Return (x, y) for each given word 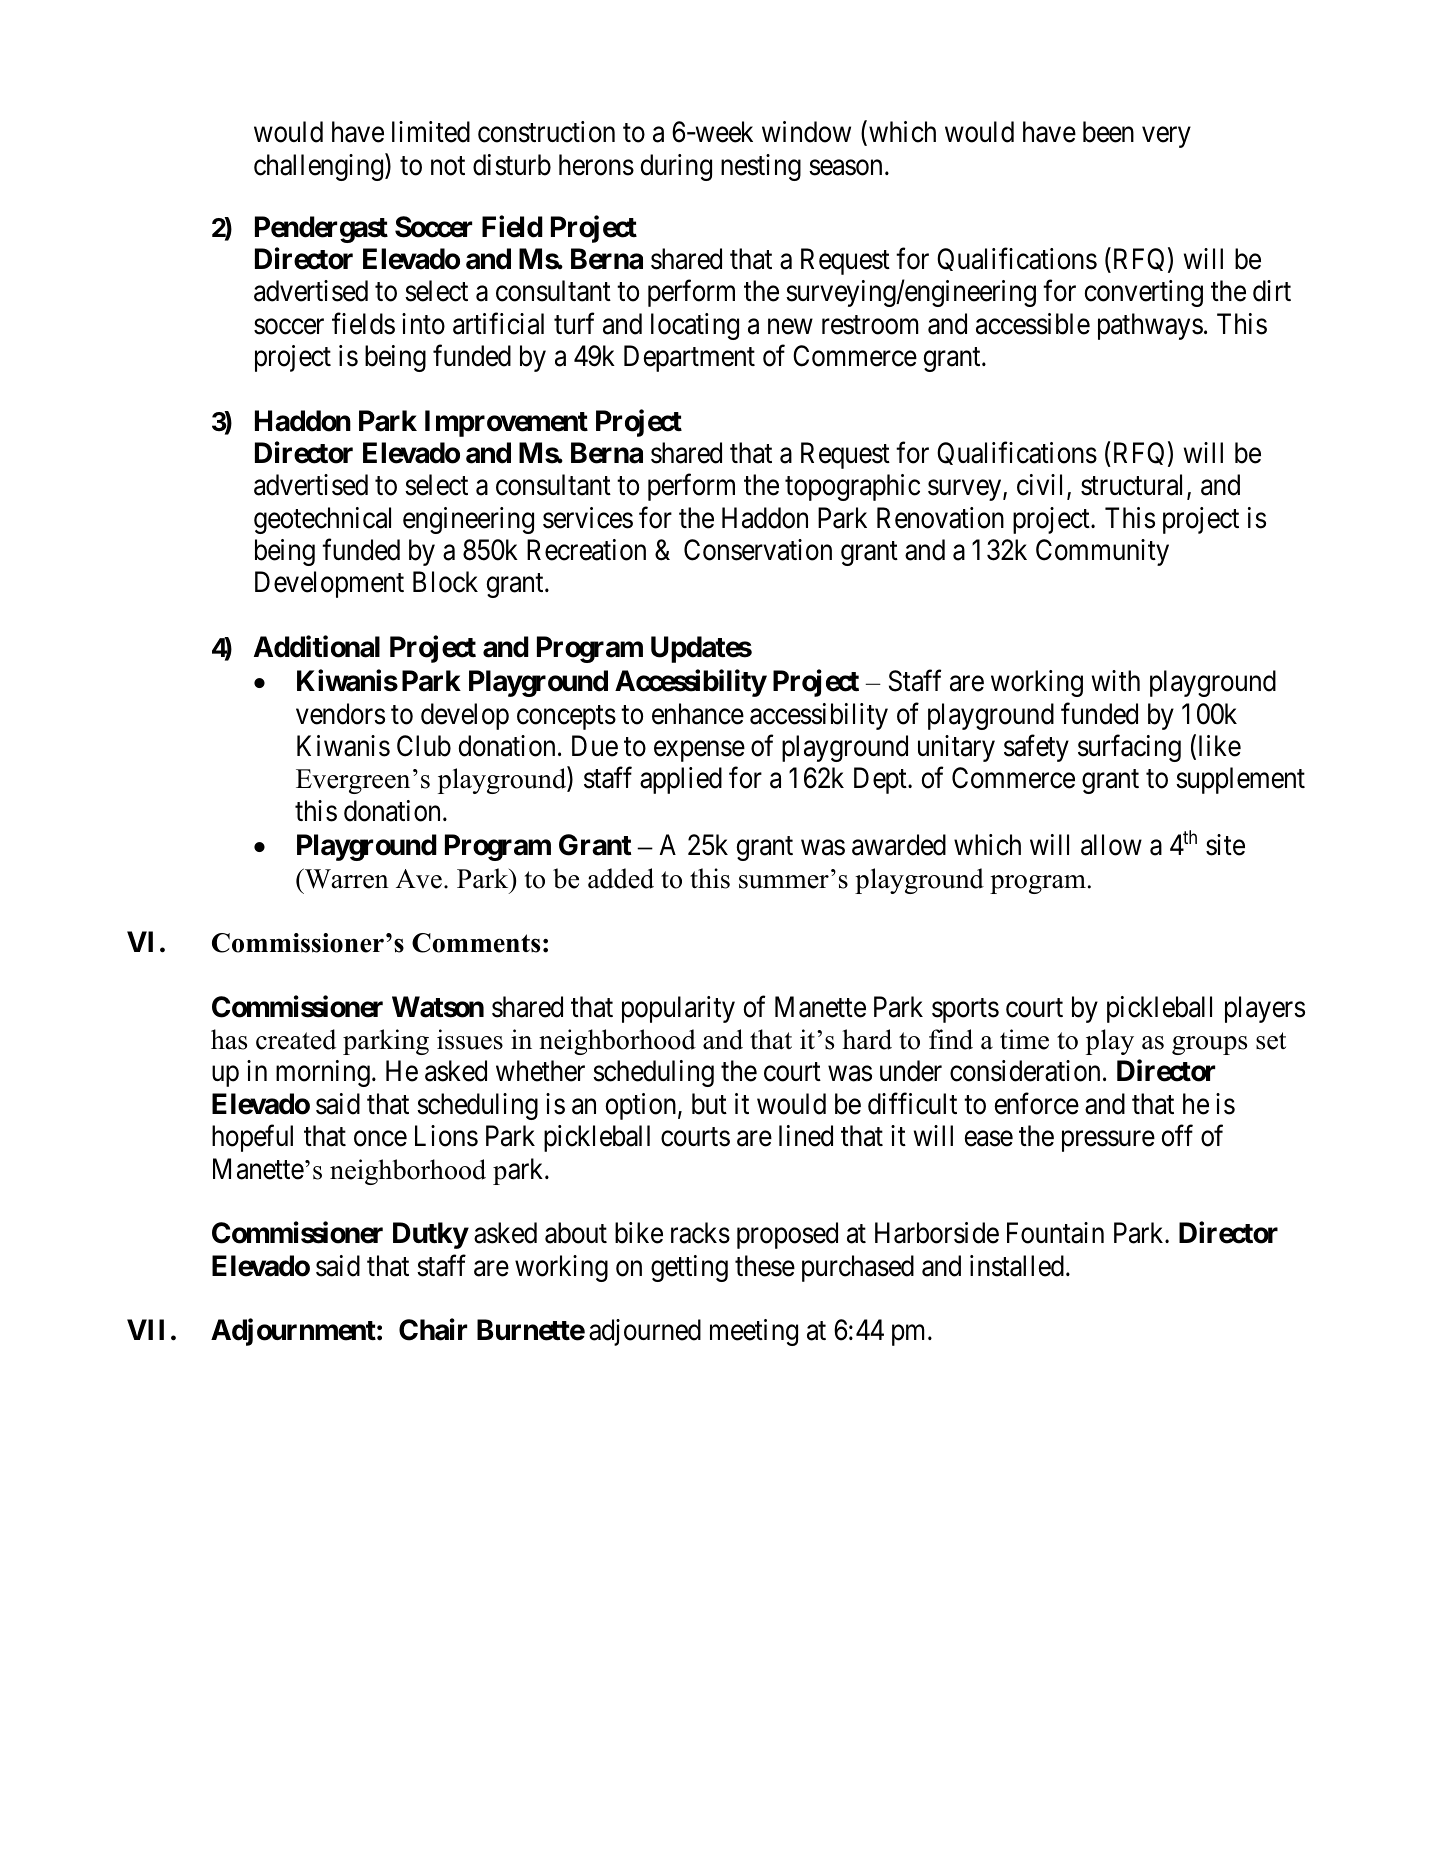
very (1166, 137)
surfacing (1129, 748)
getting (689, 1268)
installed (1017, 1266)
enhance (698, 714)
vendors (340, 714)
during (676, 167)
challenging (320, 167)
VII (145, 1329)
